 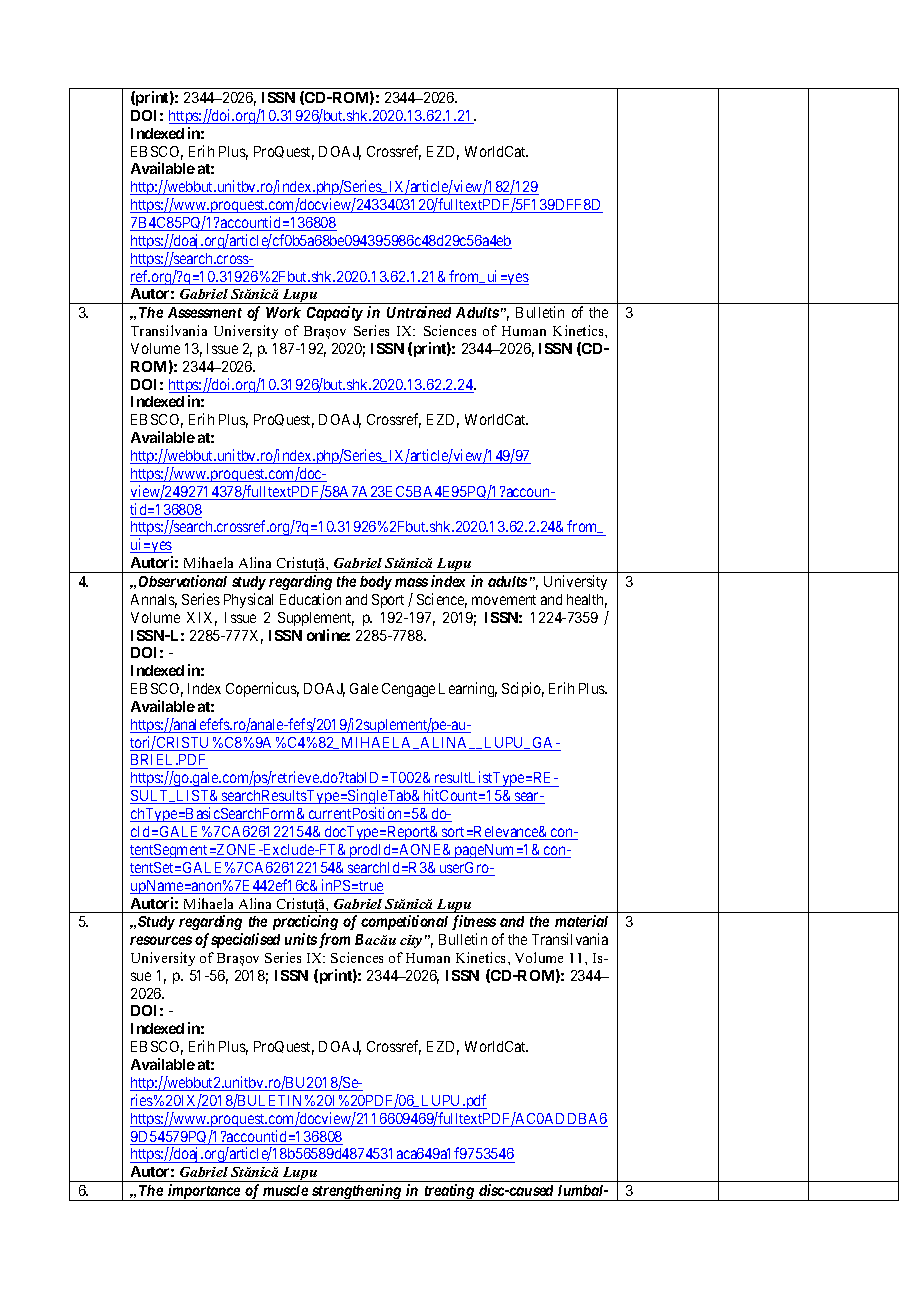 I want to click on Assessment, so click(x=205, y=312).
